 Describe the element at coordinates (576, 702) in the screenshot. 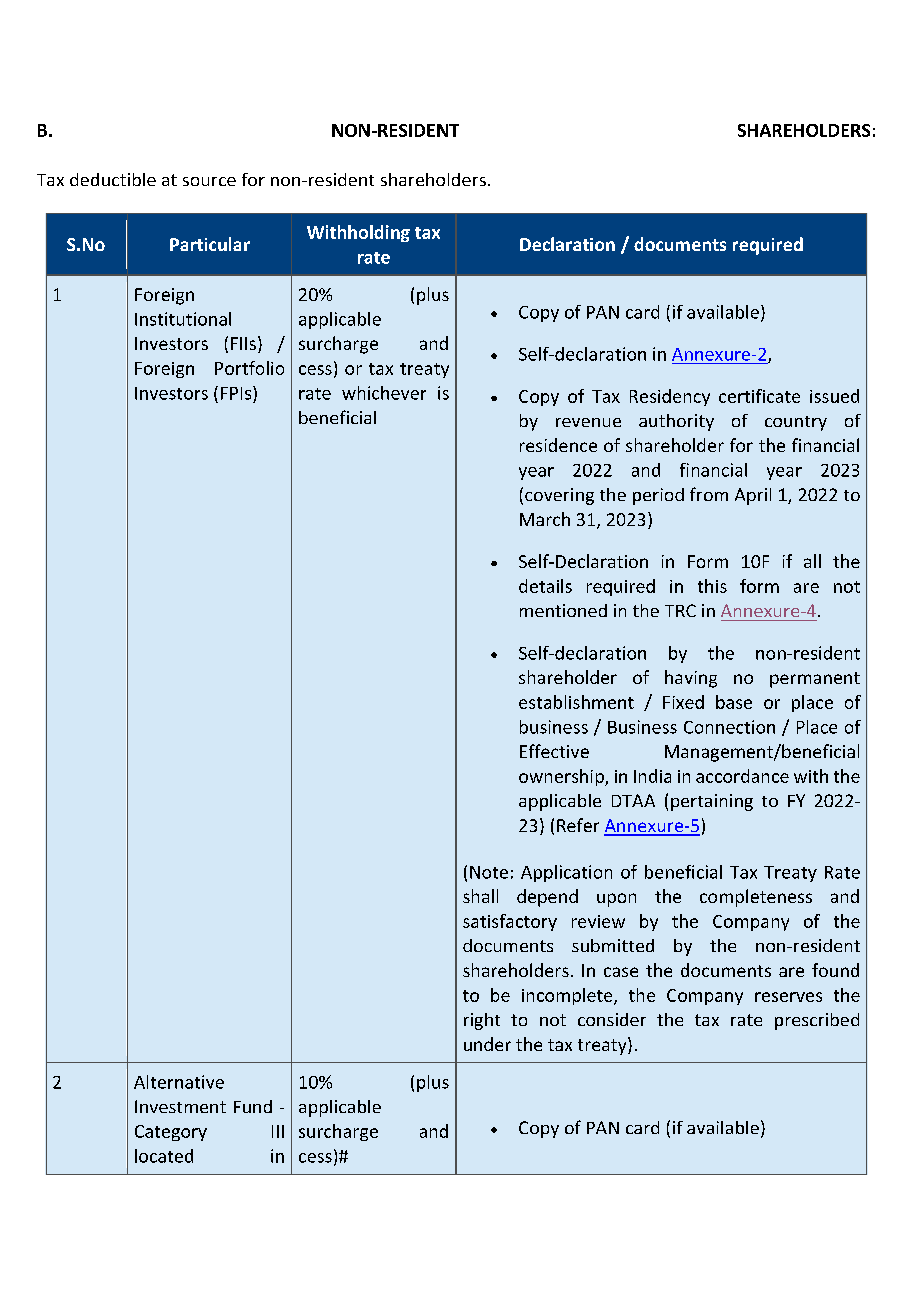

I see `establishment` at that location.
